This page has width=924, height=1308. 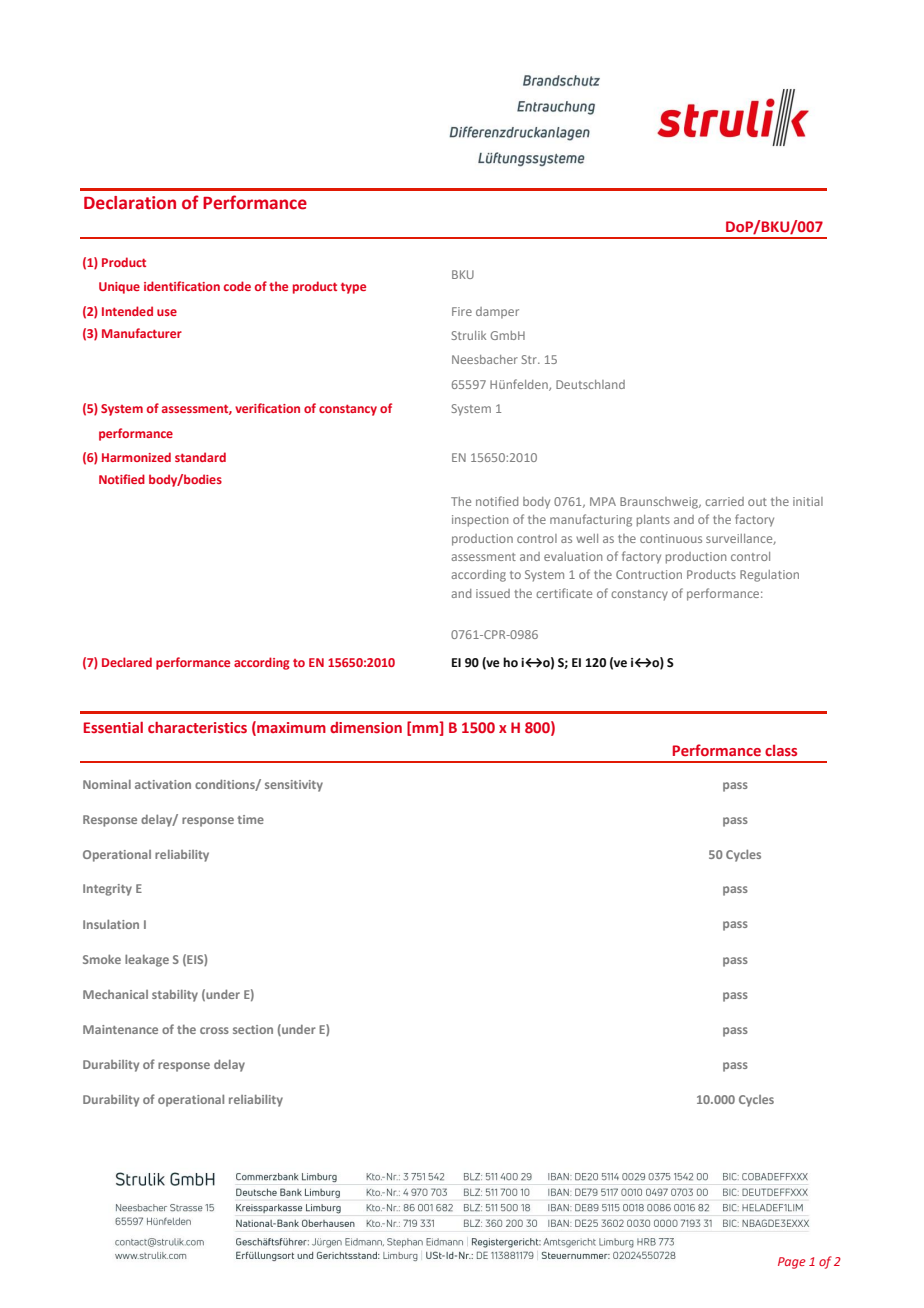 I want to click on cross, so click(x=214, y=1030).
